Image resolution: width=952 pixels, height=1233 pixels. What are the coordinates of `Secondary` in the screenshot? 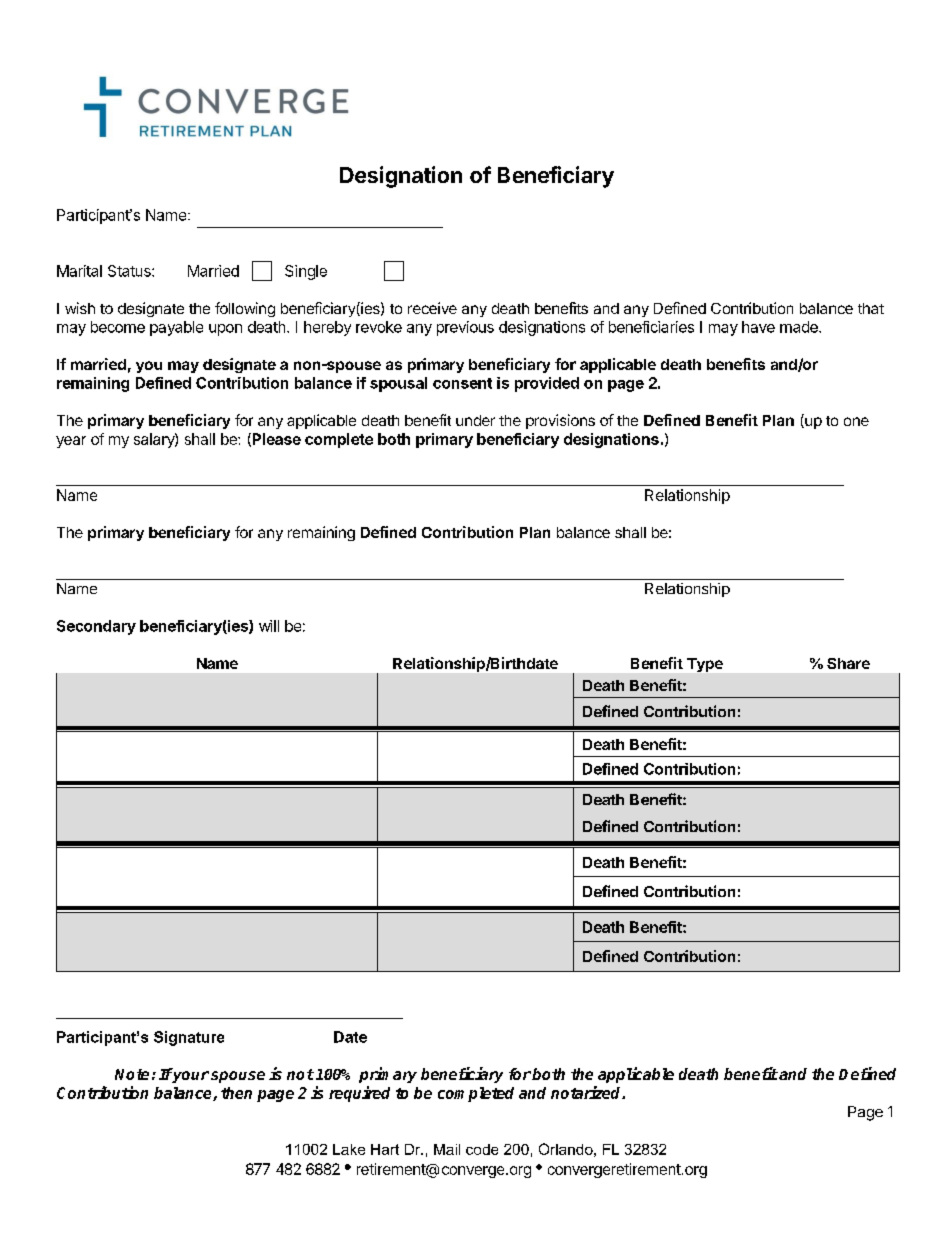 It's located at (96, 627).
